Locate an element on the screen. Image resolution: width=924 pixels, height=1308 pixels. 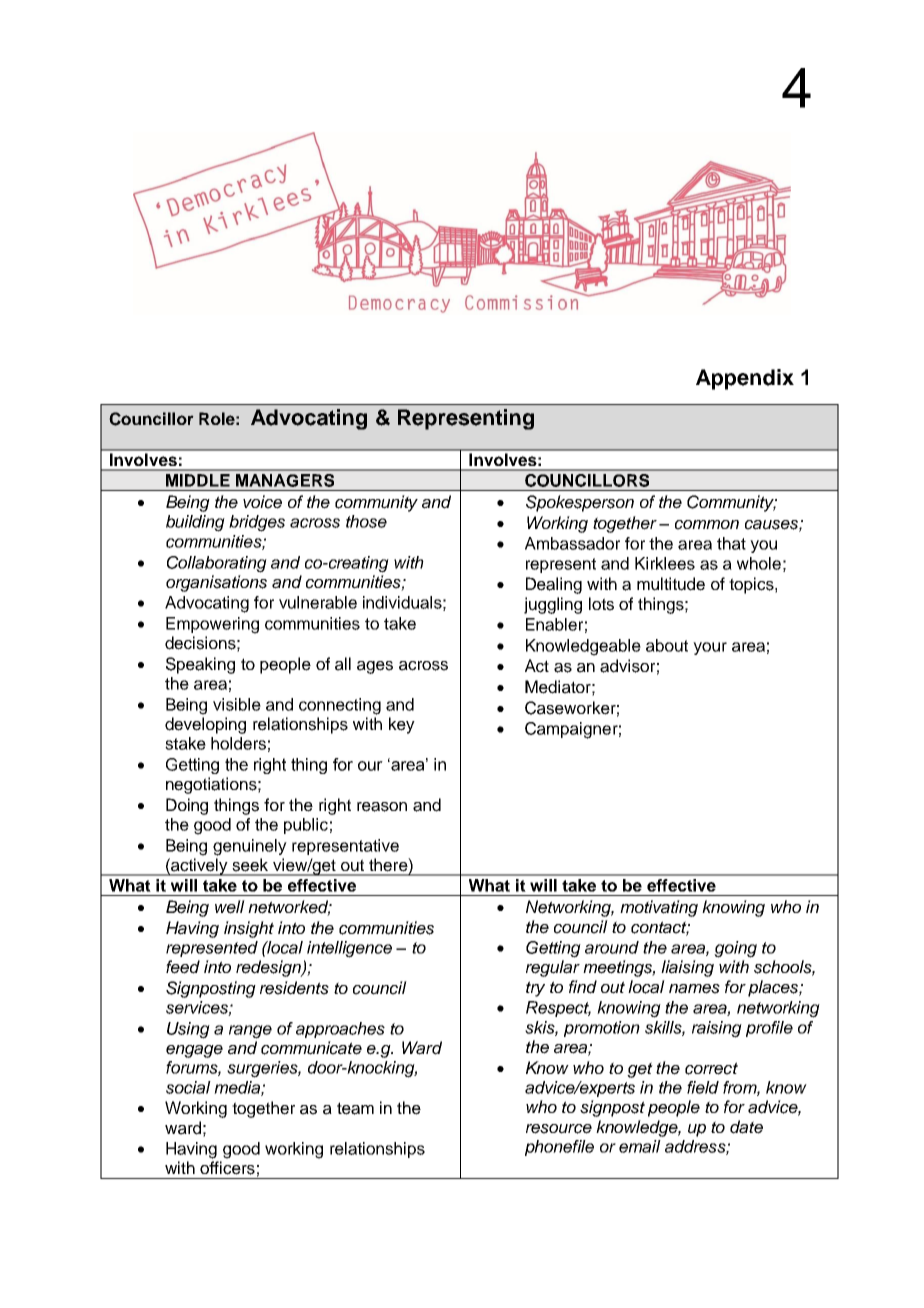
Spokesperson is located at coordinates (580, 503).
